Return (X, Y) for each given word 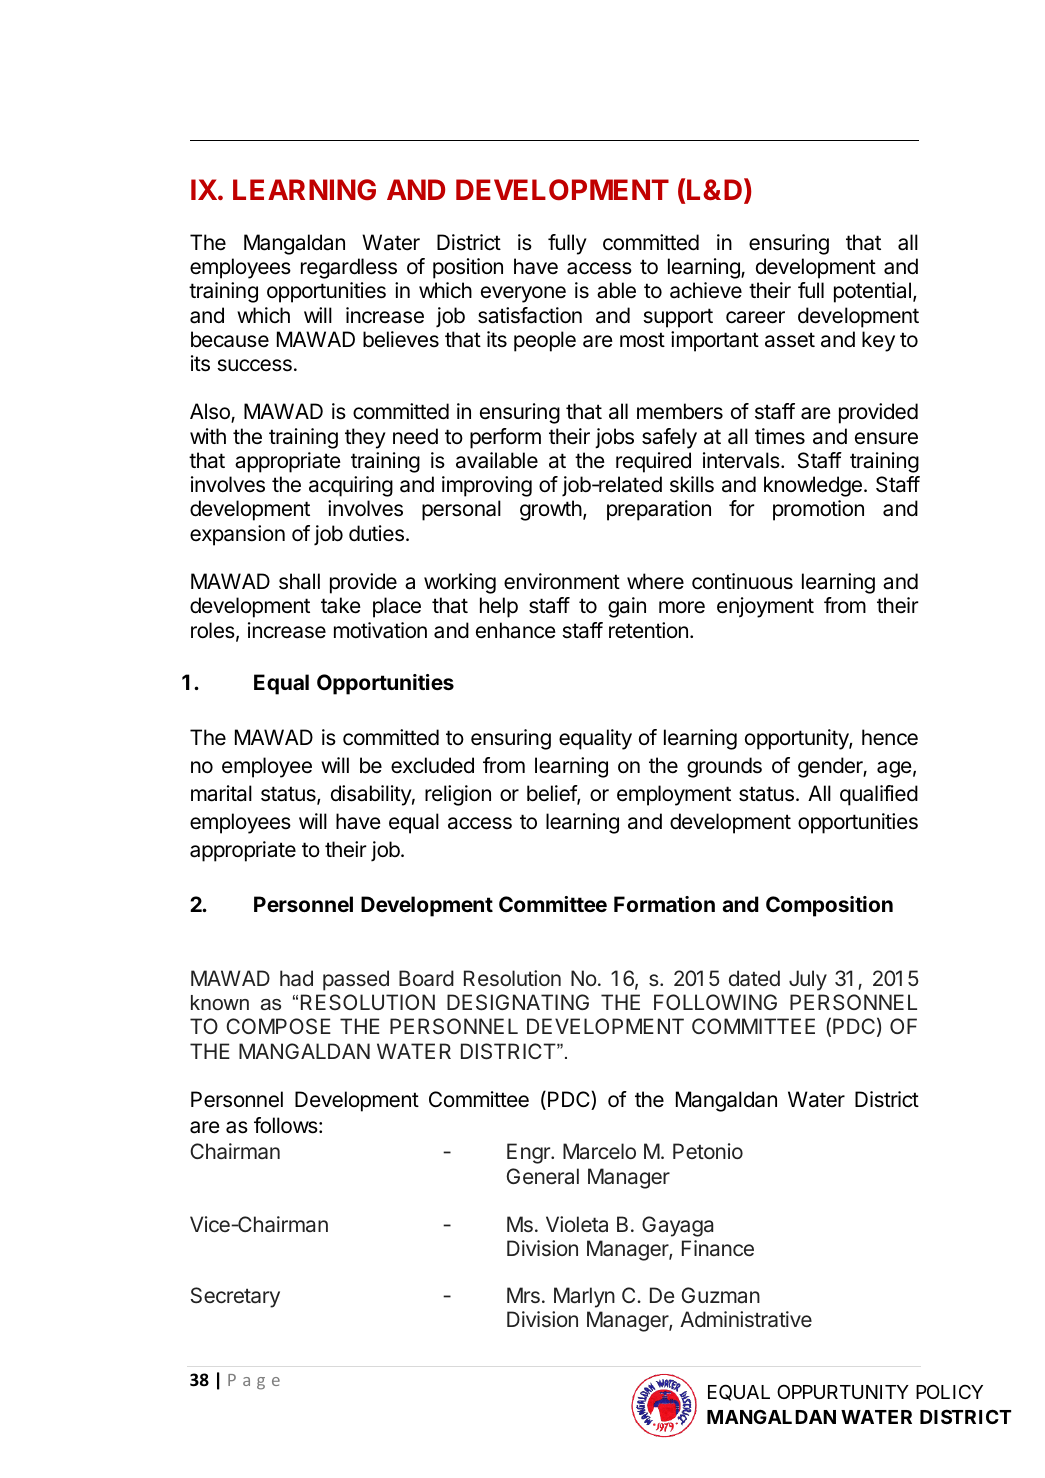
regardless (349, 268)
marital (221, 793)
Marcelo (599, 1151)
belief (552, 794)
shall (299, 581)
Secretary (235, 1297)
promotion (818, 510)
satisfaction (530, 315)
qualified (879, 795)
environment (562, 581)
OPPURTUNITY (843, 1391)
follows (287, 1125)
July (808, 980)
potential (872, 292)
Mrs (523, 1295)
